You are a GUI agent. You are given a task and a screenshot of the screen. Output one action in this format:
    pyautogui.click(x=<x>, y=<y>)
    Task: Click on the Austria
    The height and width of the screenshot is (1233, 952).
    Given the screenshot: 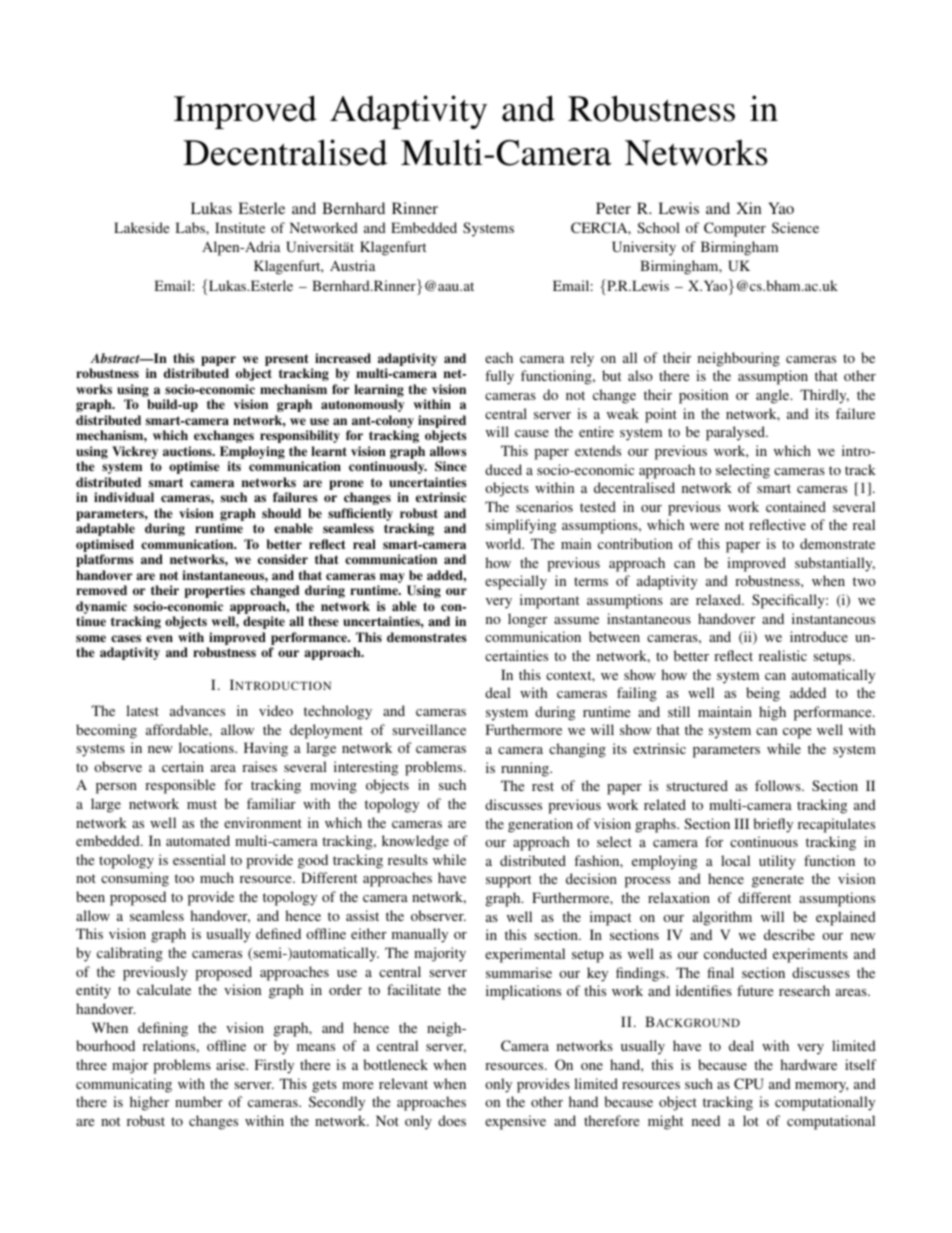 What is the action you would take?
    pyautogui.click(x=352, y=265)
